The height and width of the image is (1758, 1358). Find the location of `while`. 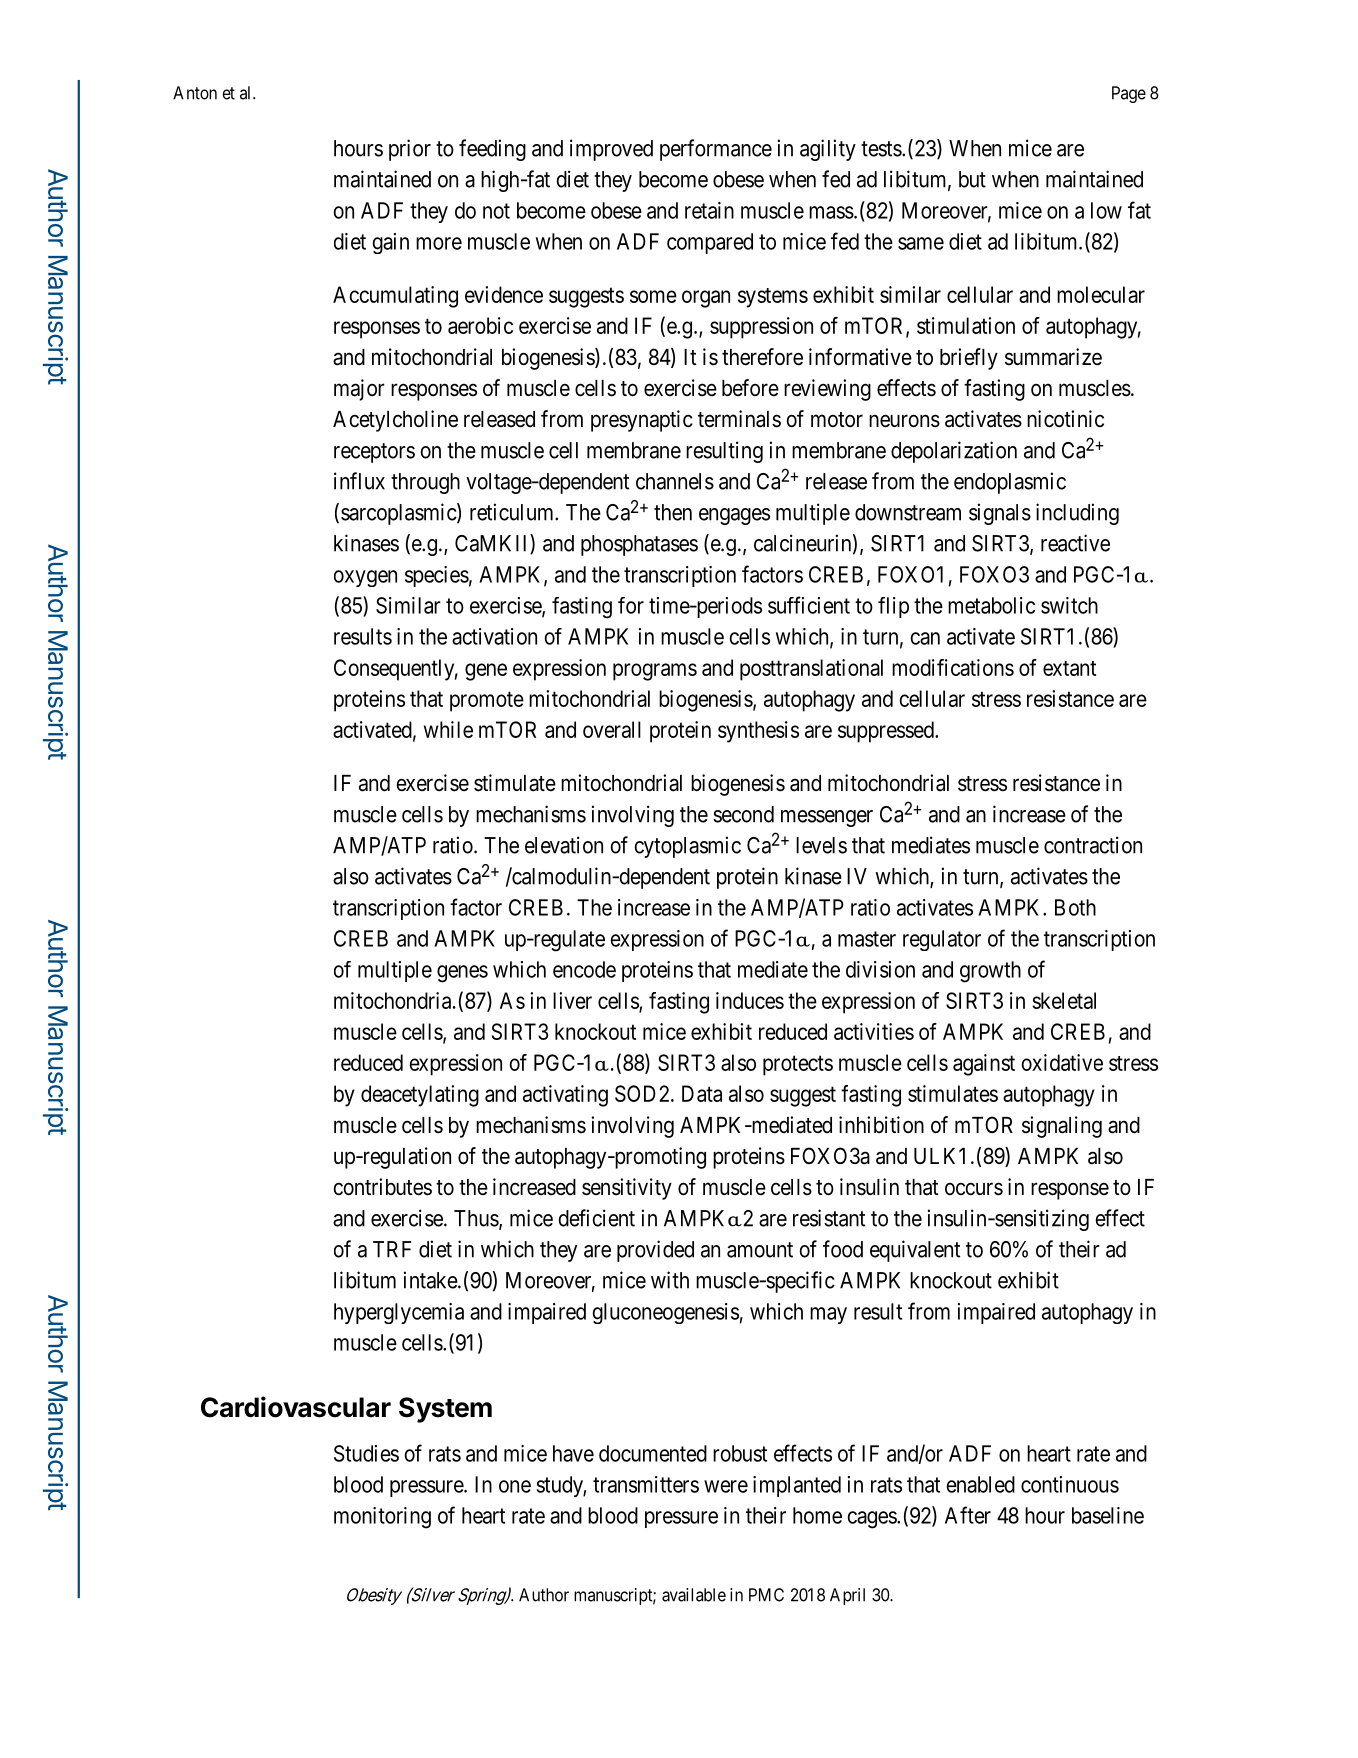

while is located at coordinates (448, 729).
